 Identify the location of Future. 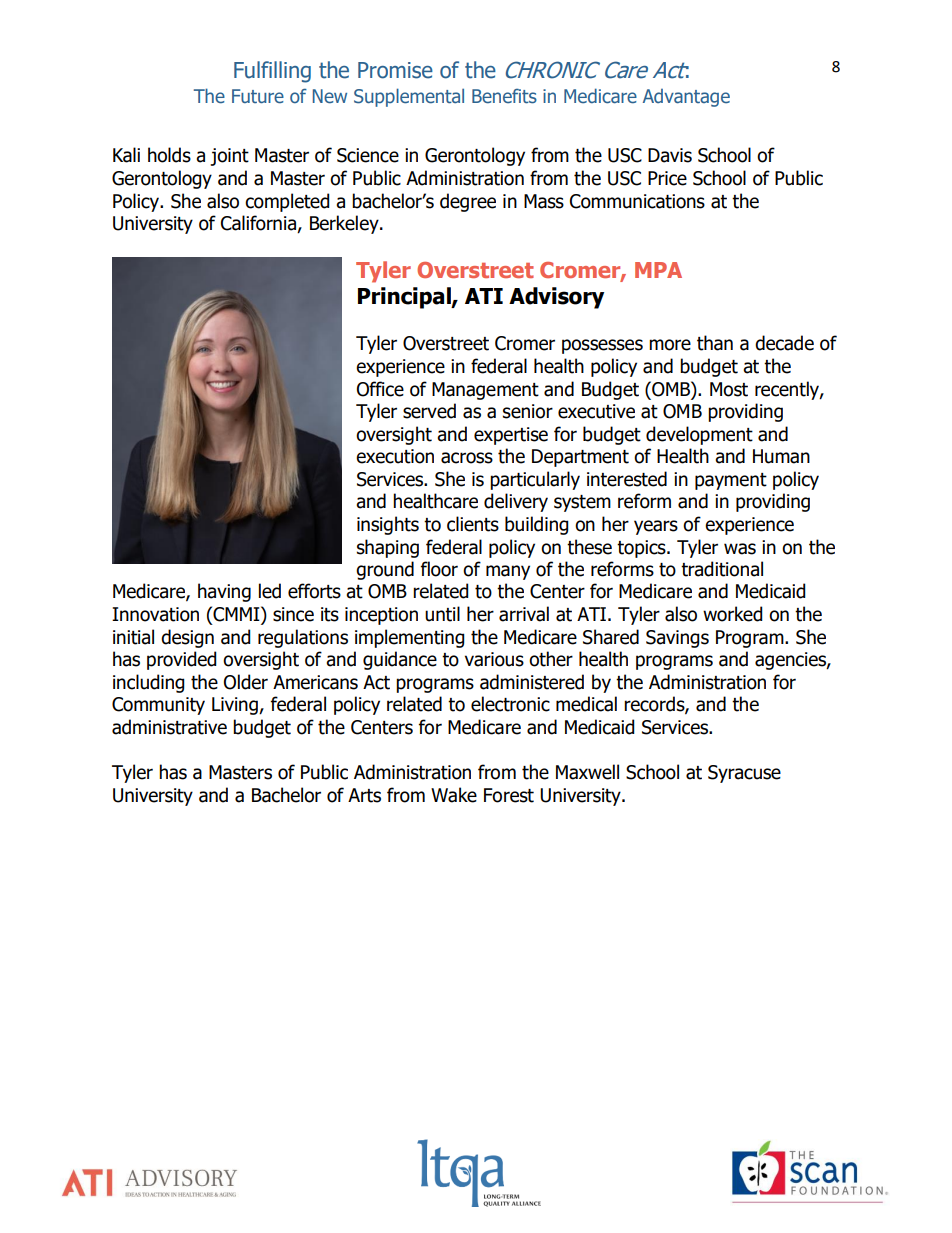
(258, 96).
